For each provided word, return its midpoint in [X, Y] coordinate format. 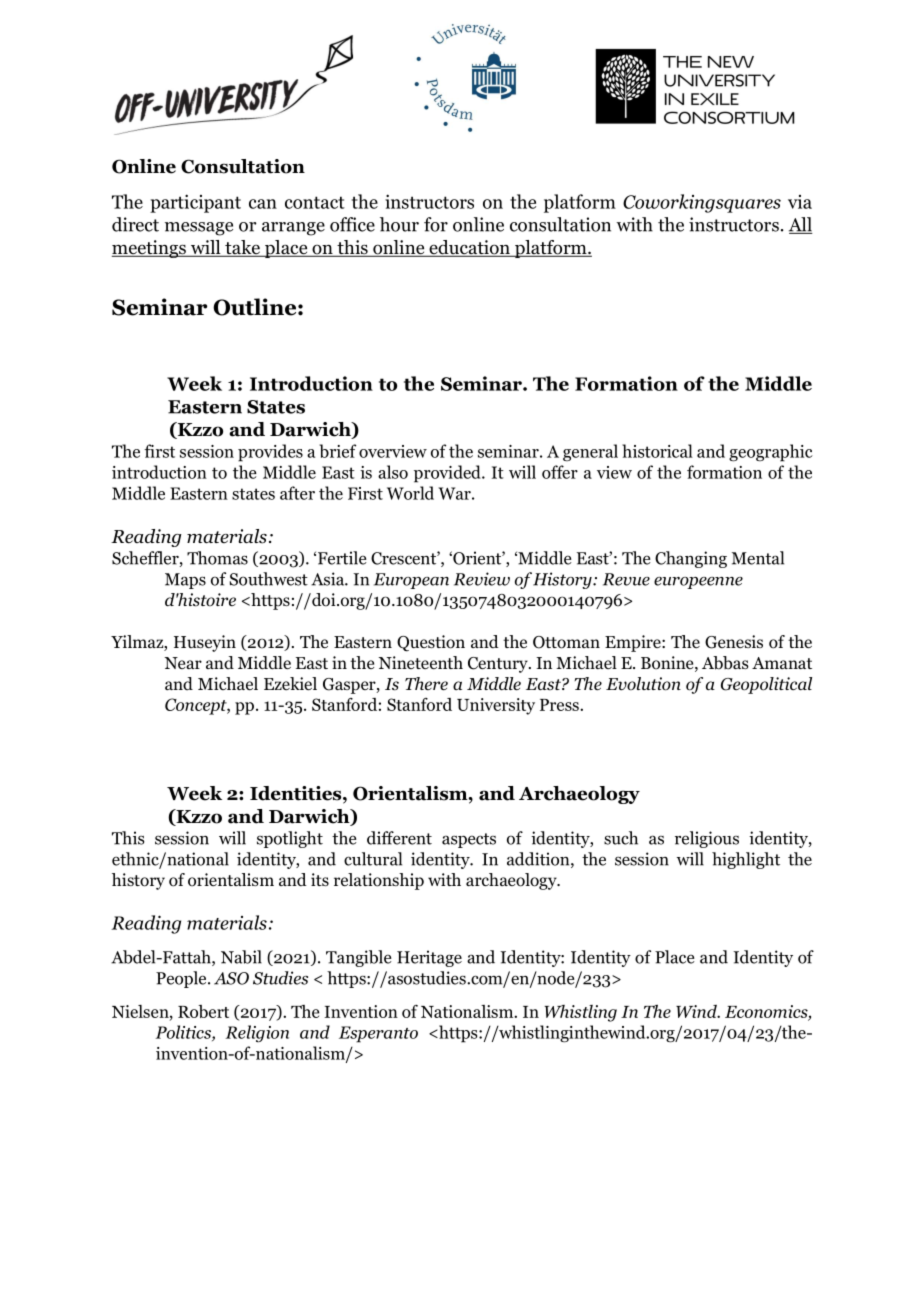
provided [448, 474]
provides [270, 453]
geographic [771, 453]
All [801, 225]
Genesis [734, 642]
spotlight [290, 839]
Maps [185, 581]
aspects [469, 840]
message [199, 229]
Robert [203, 1011]
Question [431, 643]
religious [707, 839]
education [469, 248]
